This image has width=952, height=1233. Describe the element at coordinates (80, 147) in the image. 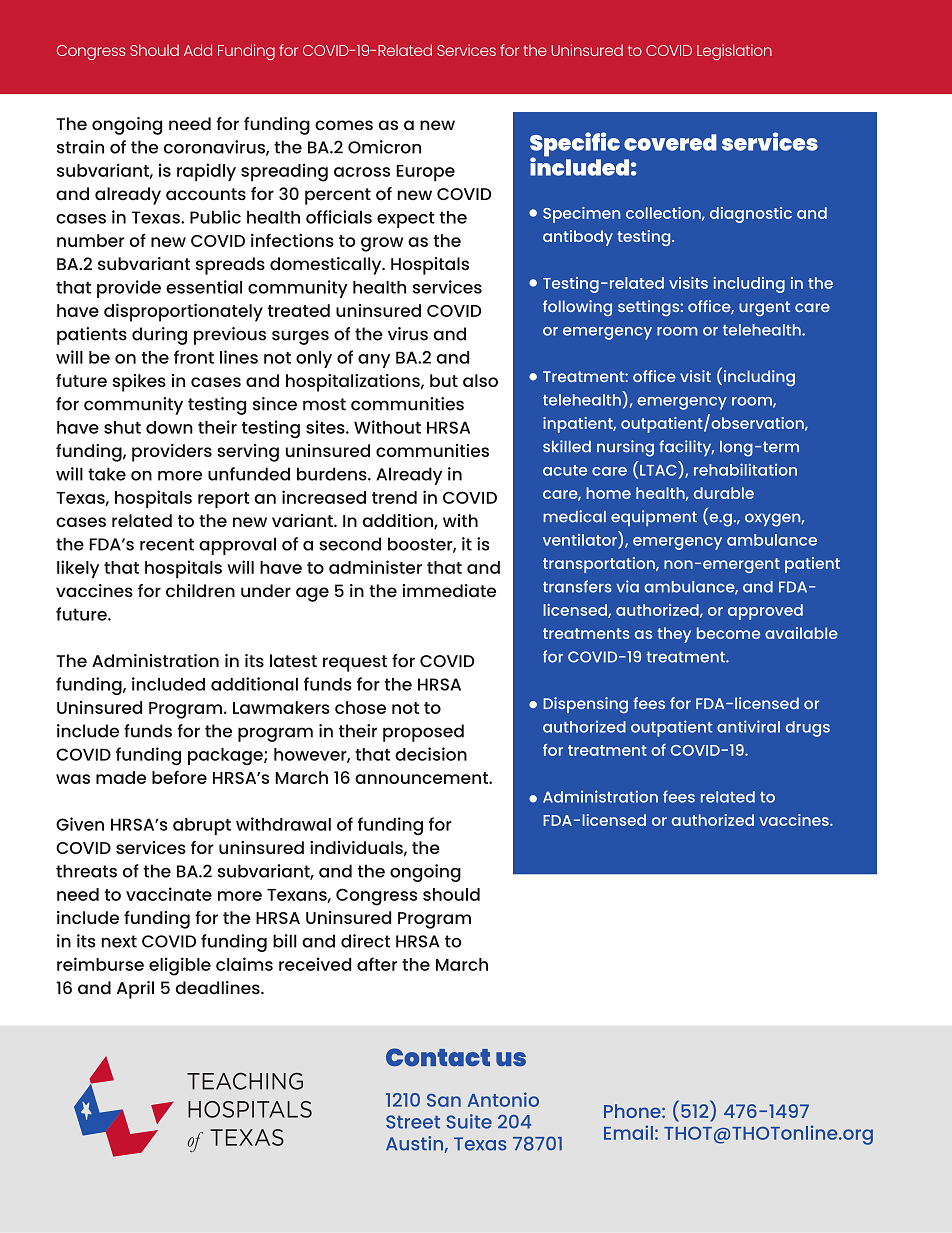

I see `strain` at that location.
